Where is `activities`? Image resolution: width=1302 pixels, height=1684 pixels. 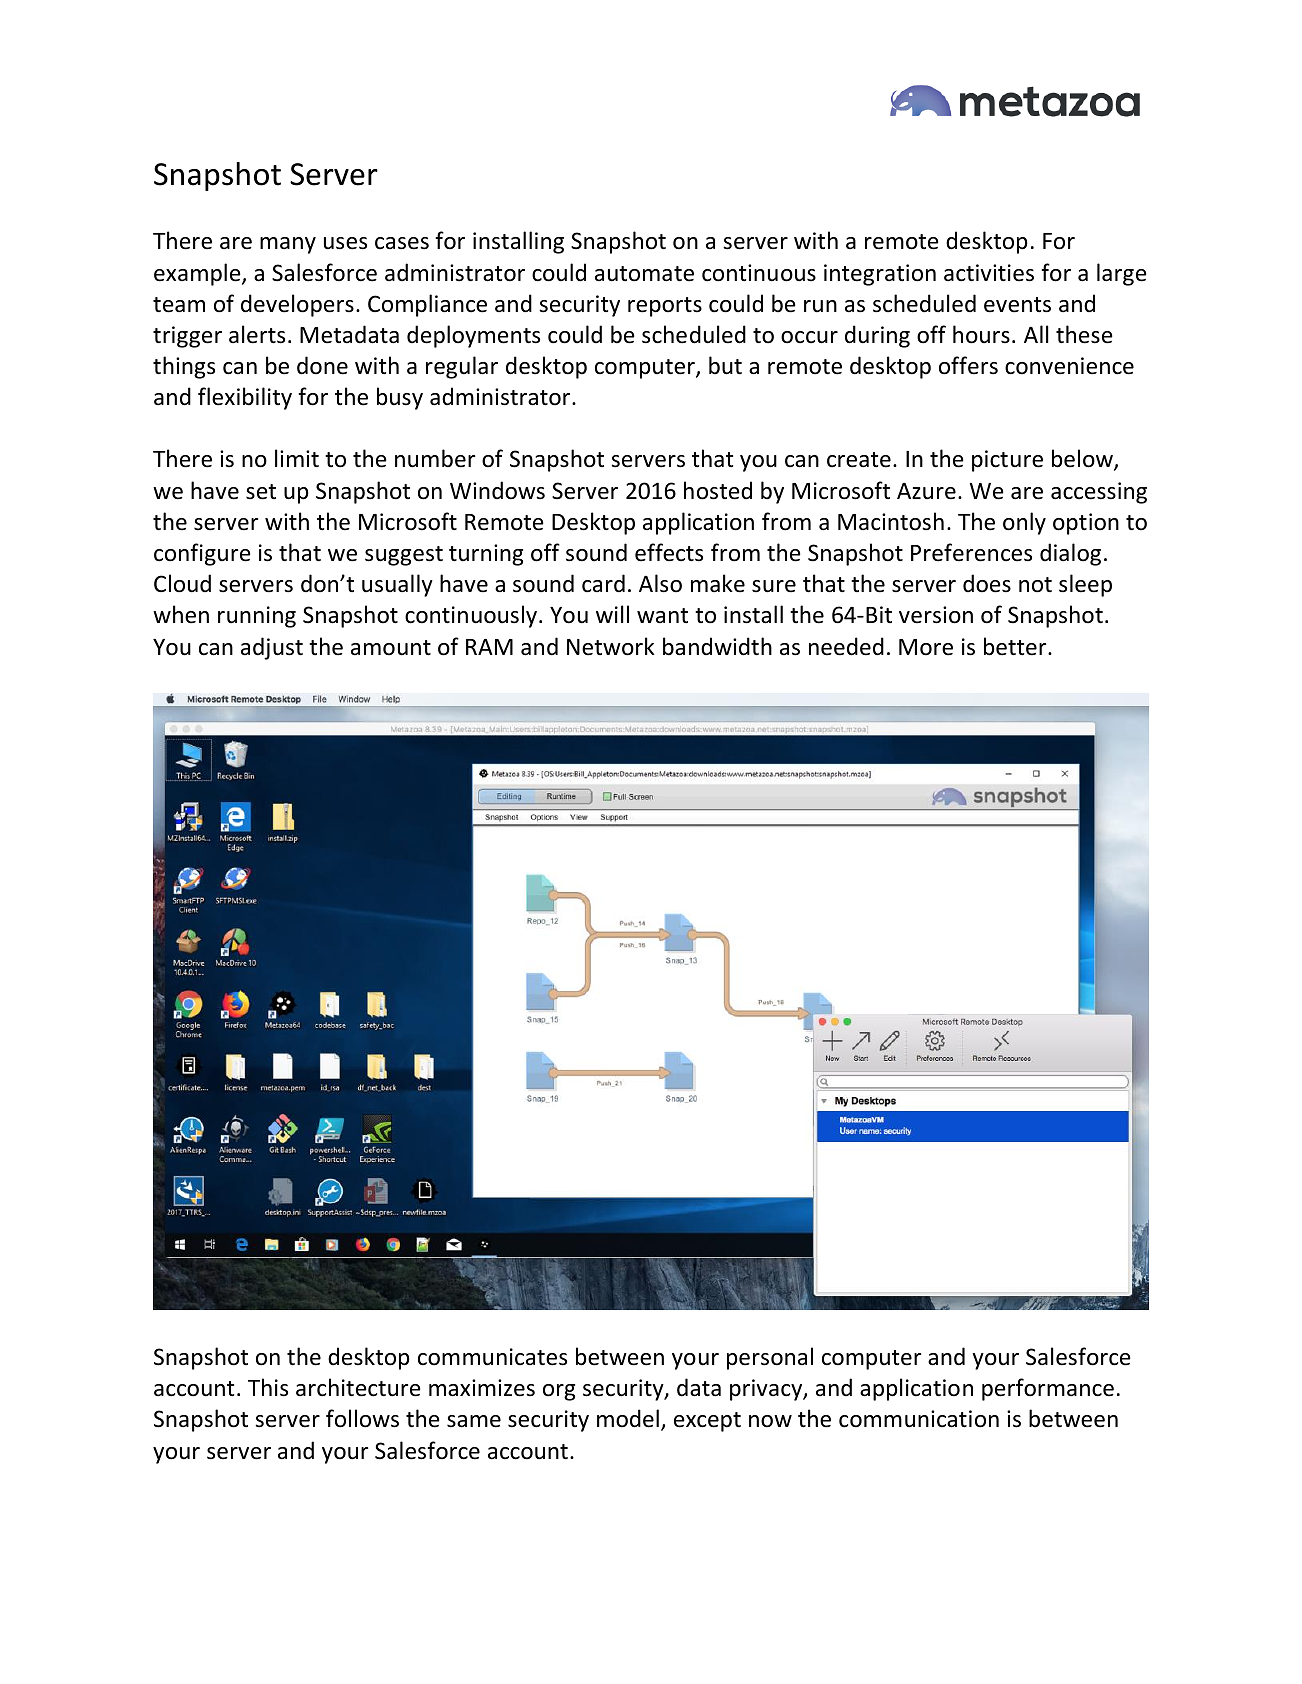
activities is located at coordinates (989, 273).
